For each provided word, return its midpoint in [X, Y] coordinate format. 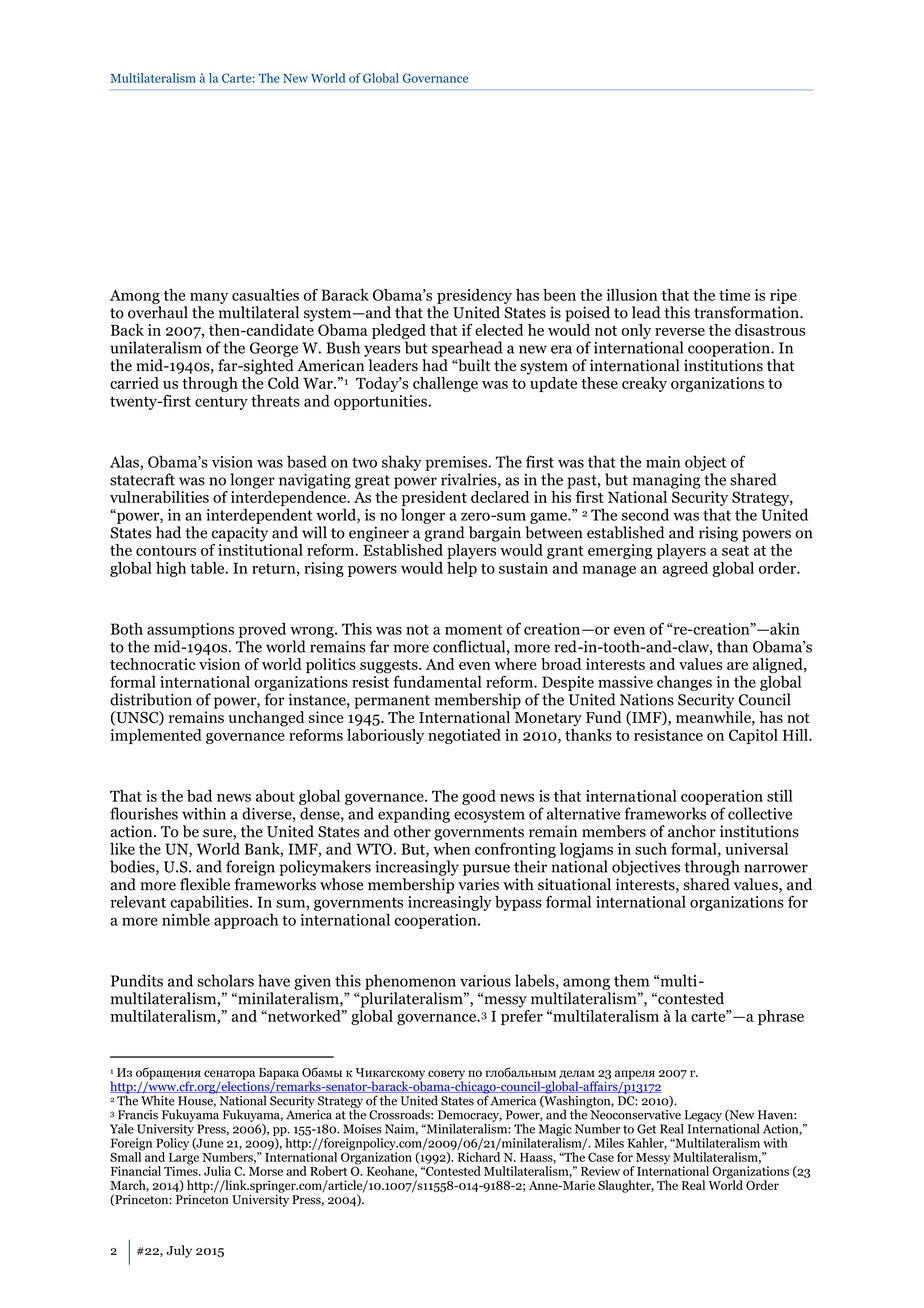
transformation [747, 312]
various [485, 981]
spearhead [467, 349]
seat [735, 551]
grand [444, 534]
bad [199, 796]
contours [166, 551]
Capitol [753, 736]
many [209, 298]
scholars [225, 980]
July [179, 1251]
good [479, 797]
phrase [781, 1017]
